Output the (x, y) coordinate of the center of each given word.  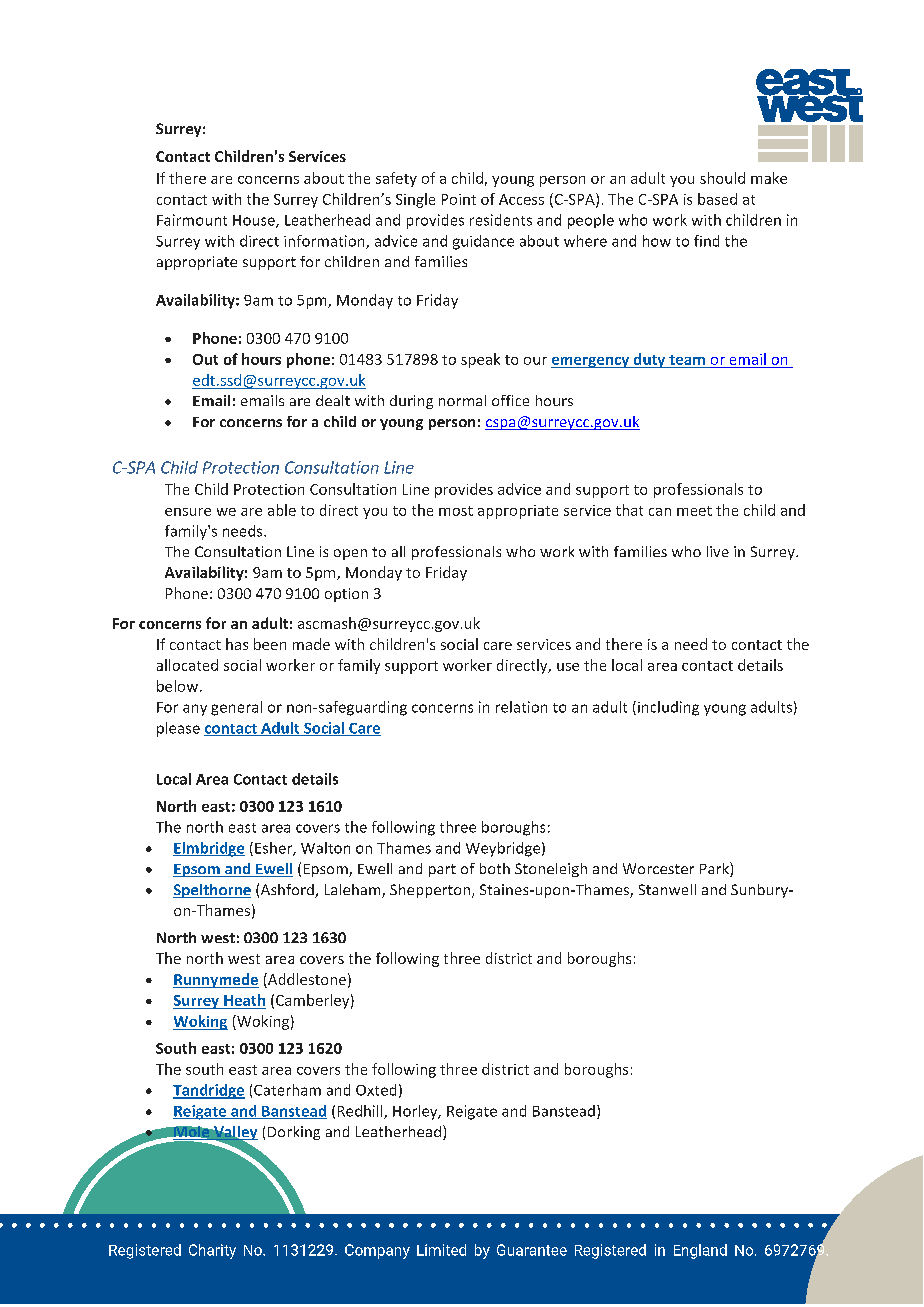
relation (521, 707)
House (255, 221)
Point (459, 199)
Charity (212, 1251)
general (236, 708)
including (668, 708)
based (717, 199)
